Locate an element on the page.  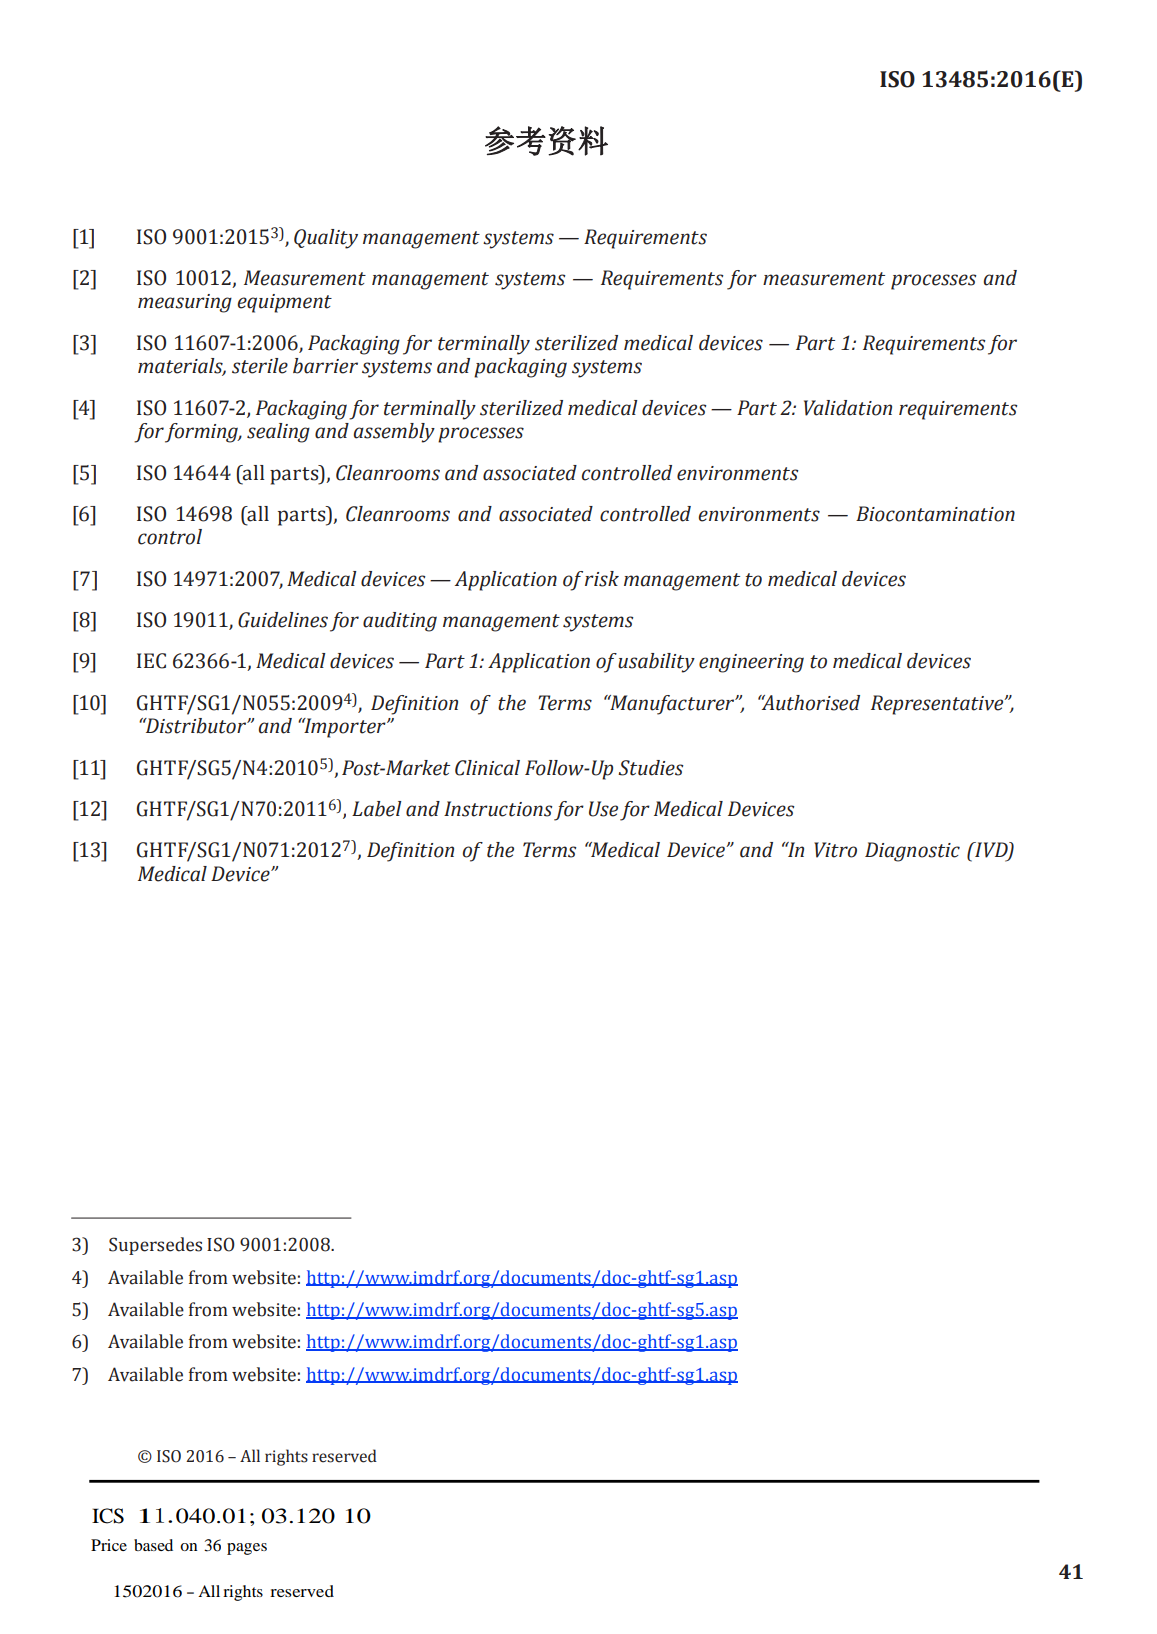
Vitro is located at coordinates (835, 850).
